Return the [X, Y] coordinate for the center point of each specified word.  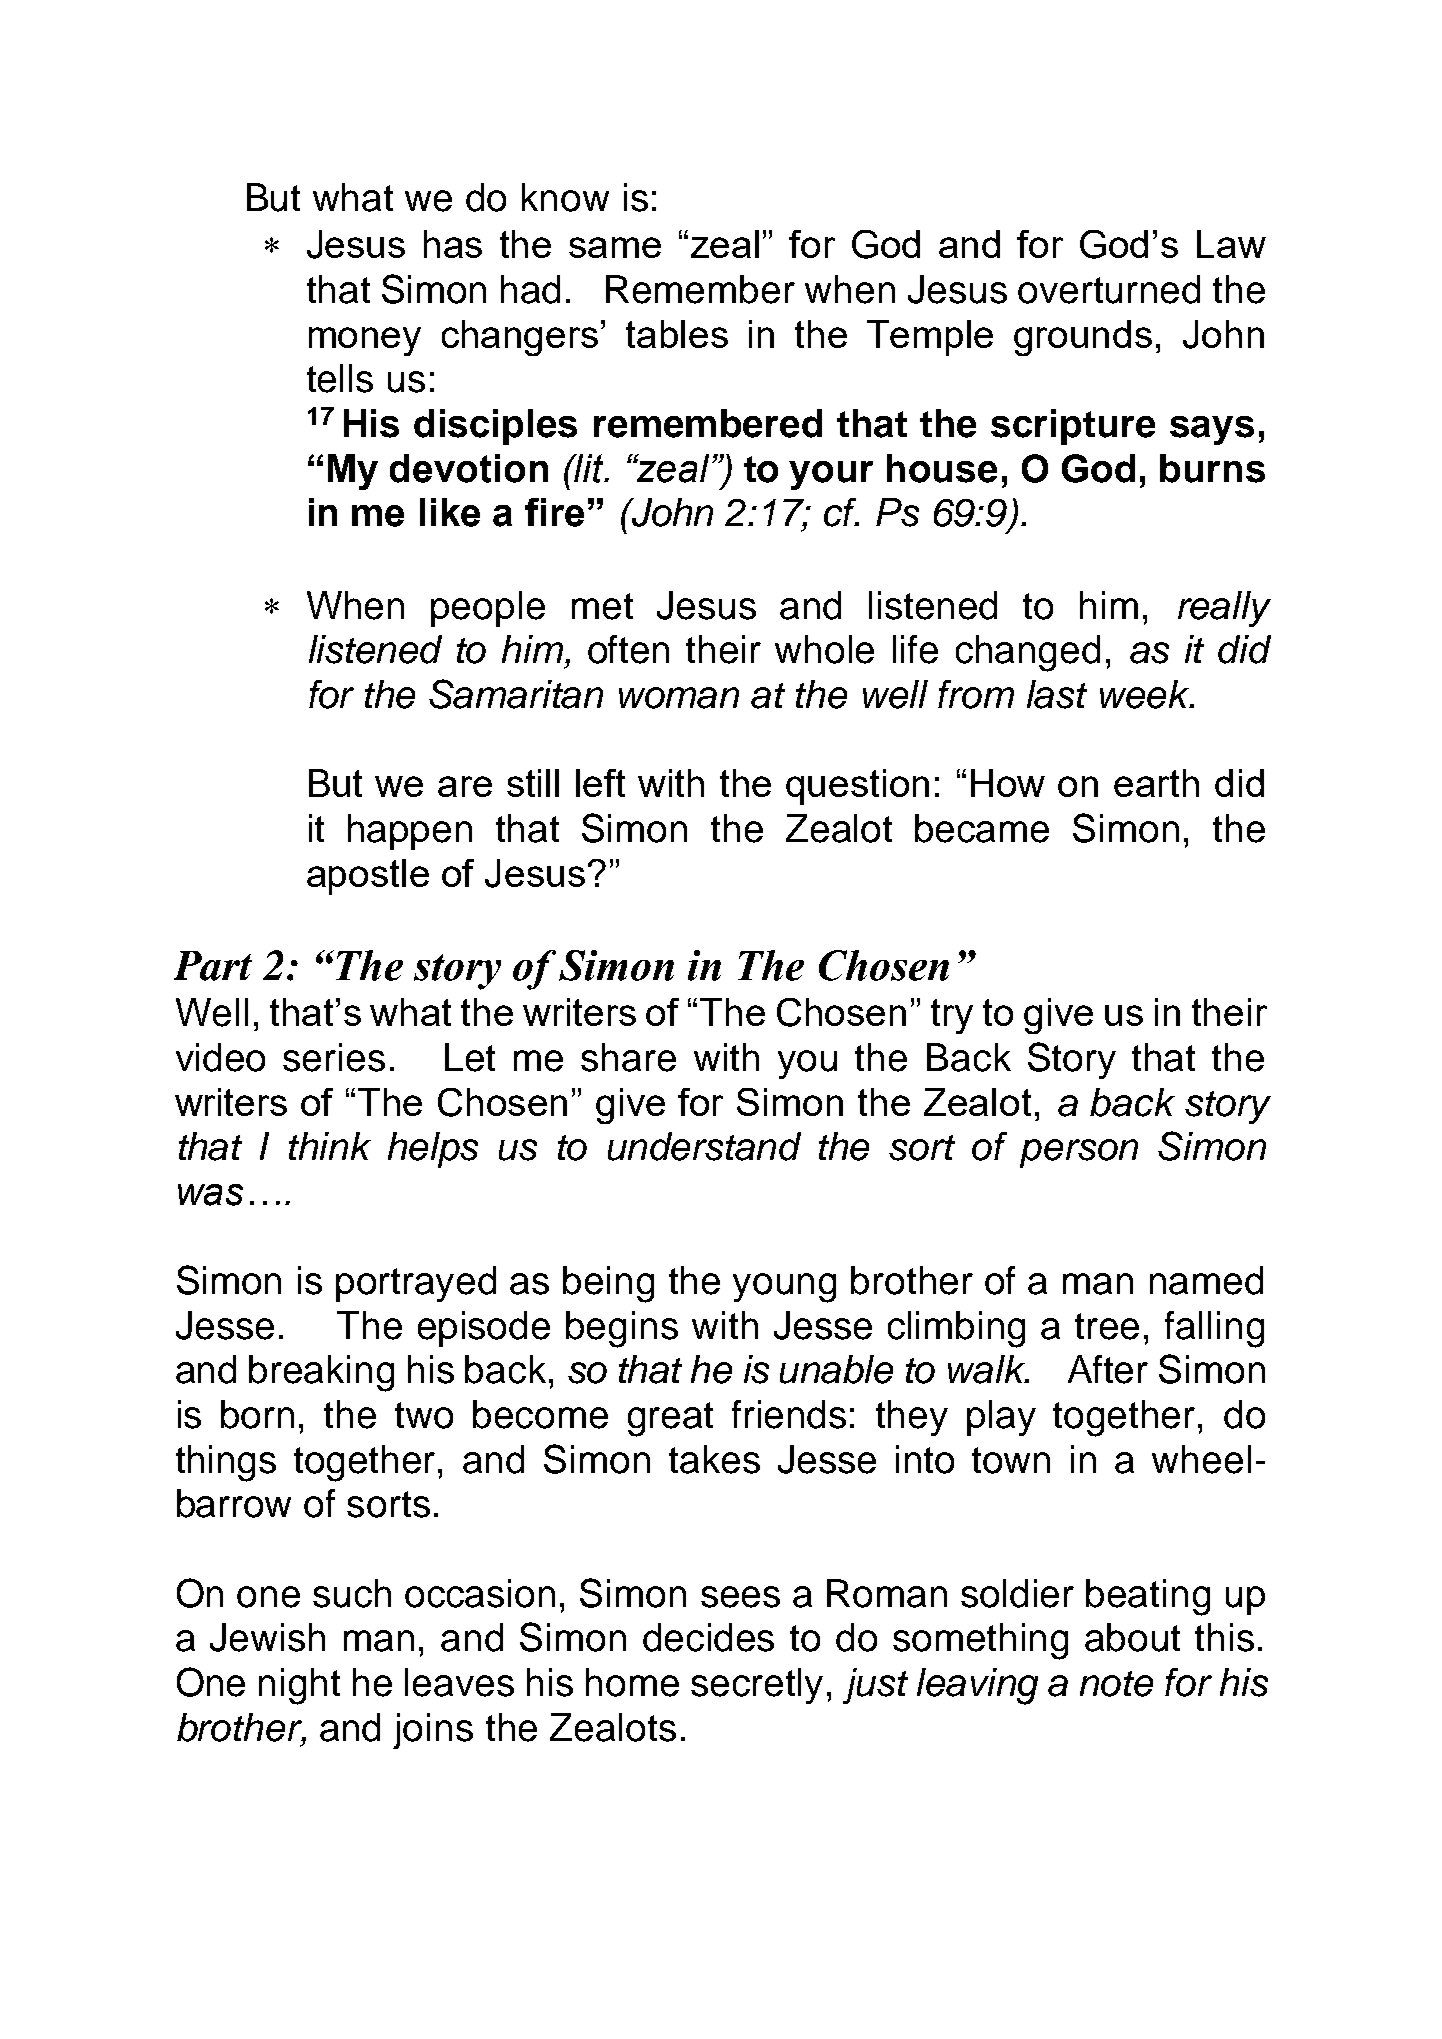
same [615, 247]
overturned [1109, 289]
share [628, 1057]
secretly [757, 1686]
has [453, 244]
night [299, 1686]
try [952, 1016]
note [1116, 1684]
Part [213, 966]
